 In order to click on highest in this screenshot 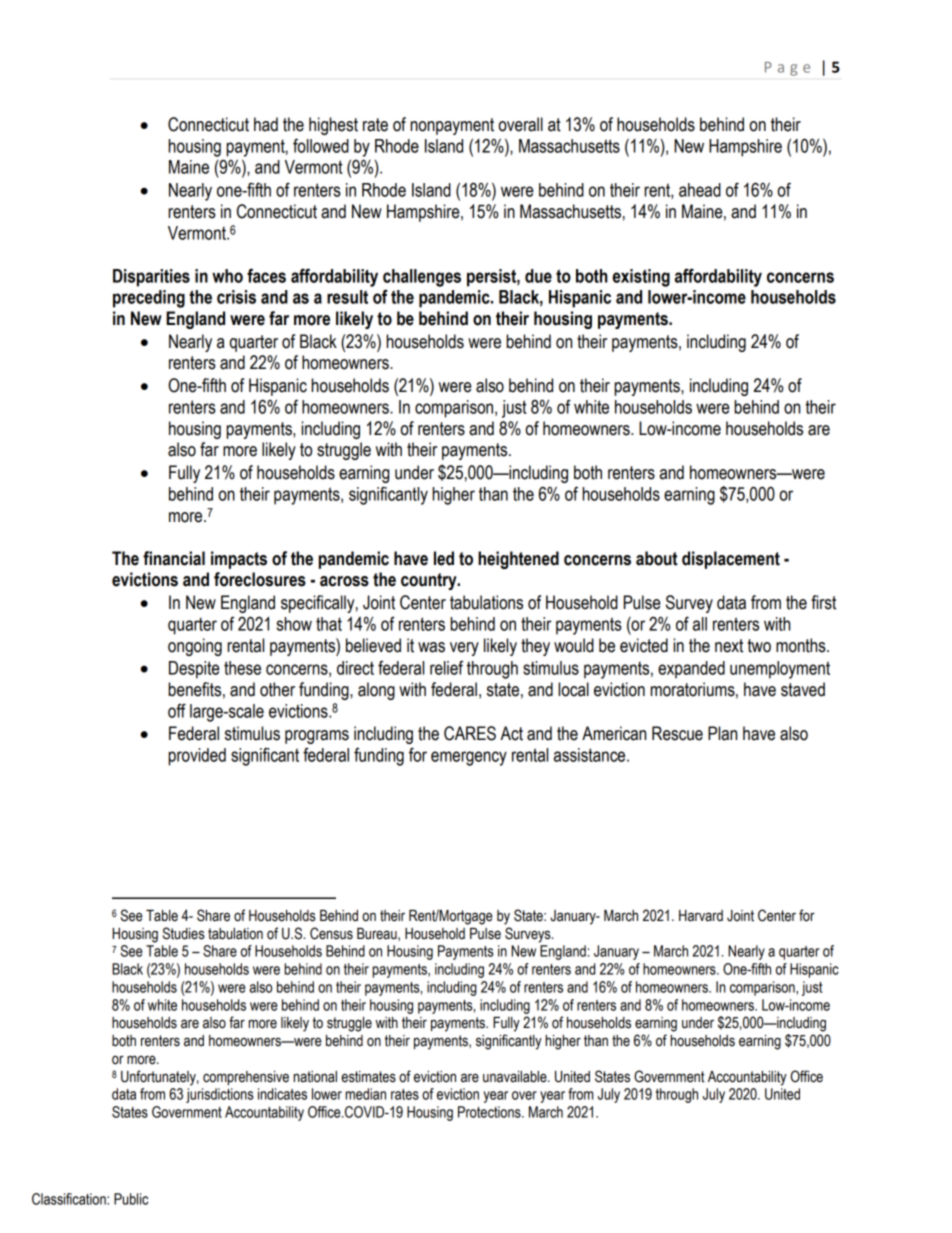, I will do `click(333, 126)`.
